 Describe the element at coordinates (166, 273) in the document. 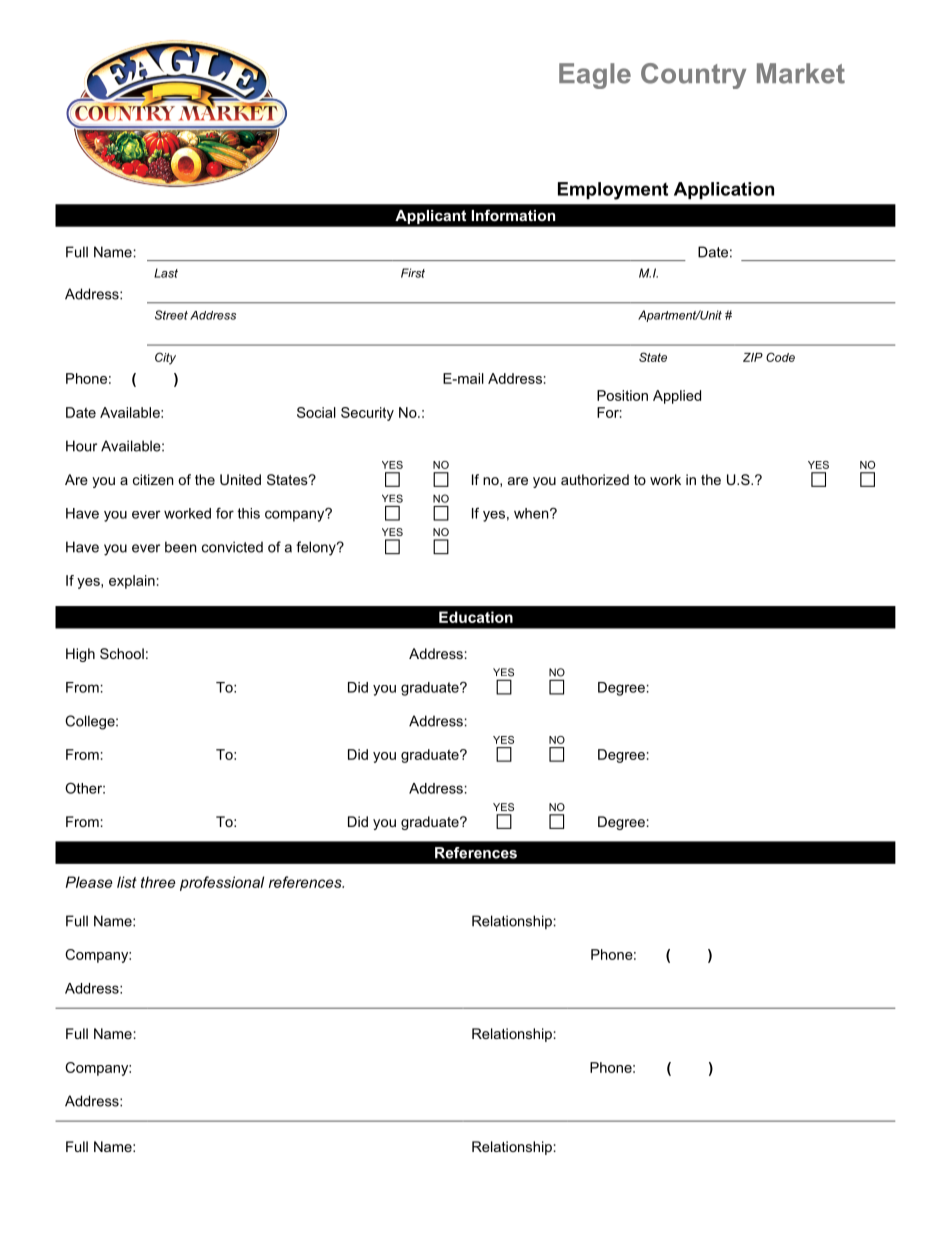

I see `Last` at that location.
